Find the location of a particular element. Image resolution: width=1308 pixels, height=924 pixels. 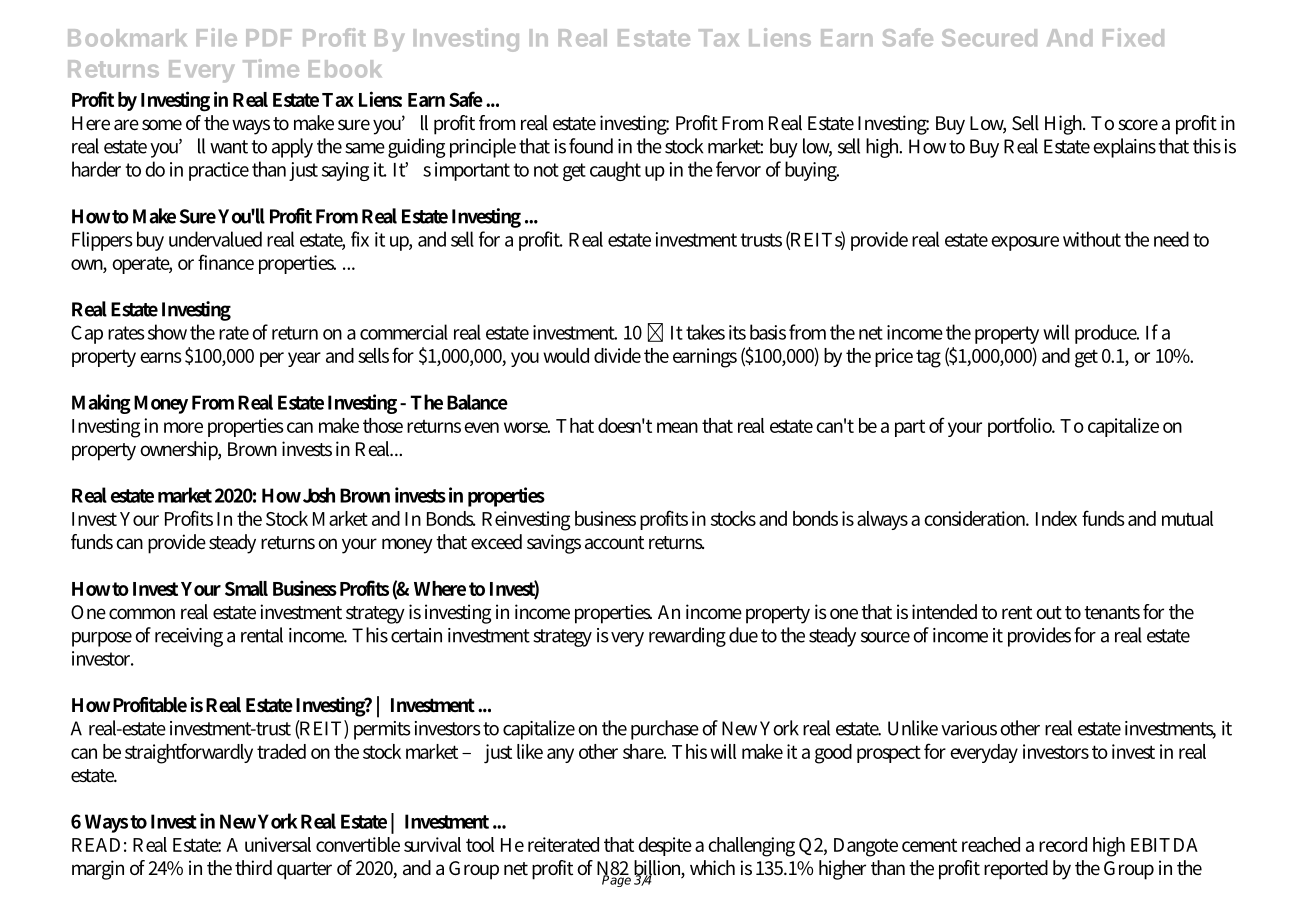

Time is located at coordinates (271, 68).
